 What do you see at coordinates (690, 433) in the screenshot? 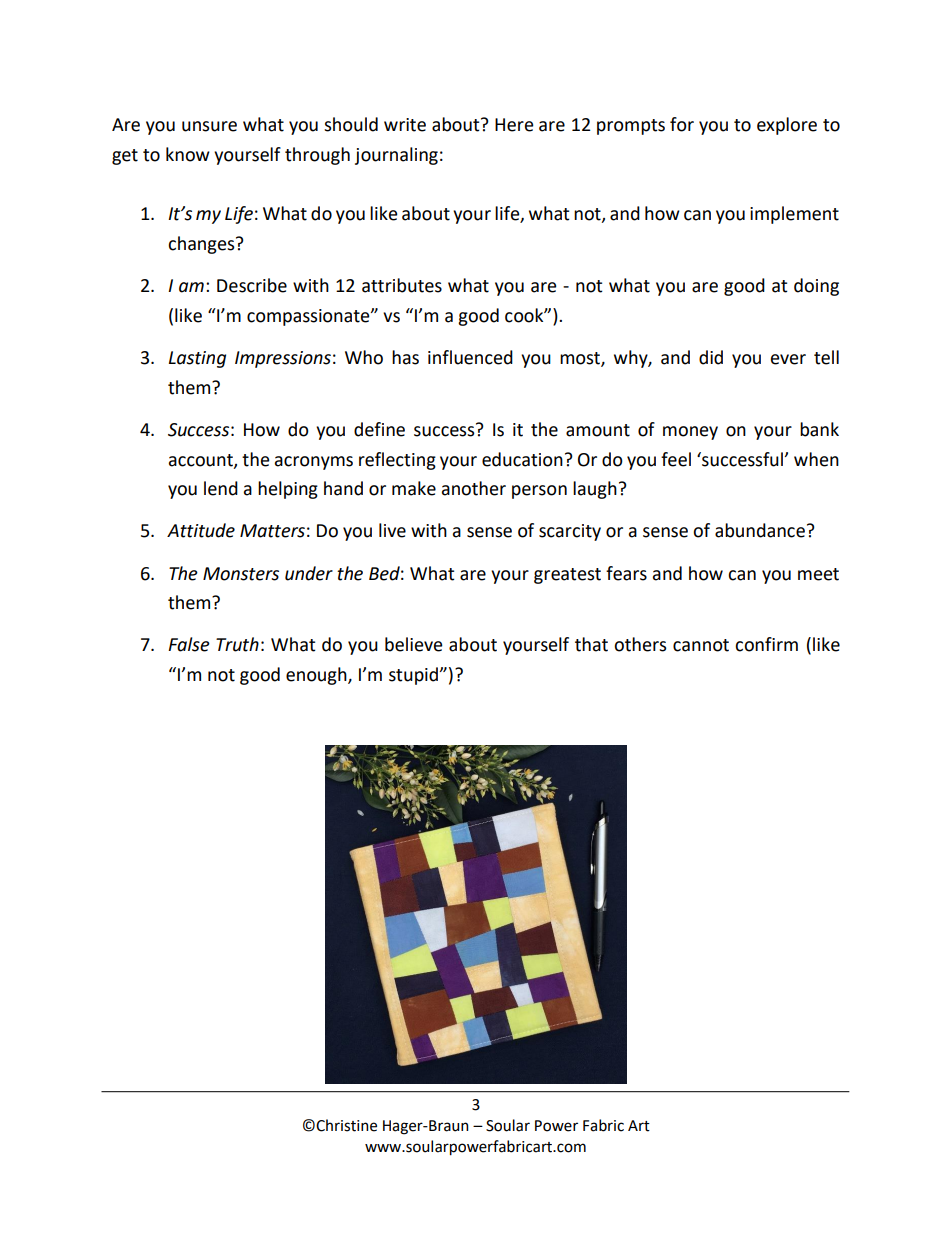
I see `money` at bounding box center [690, 433].
